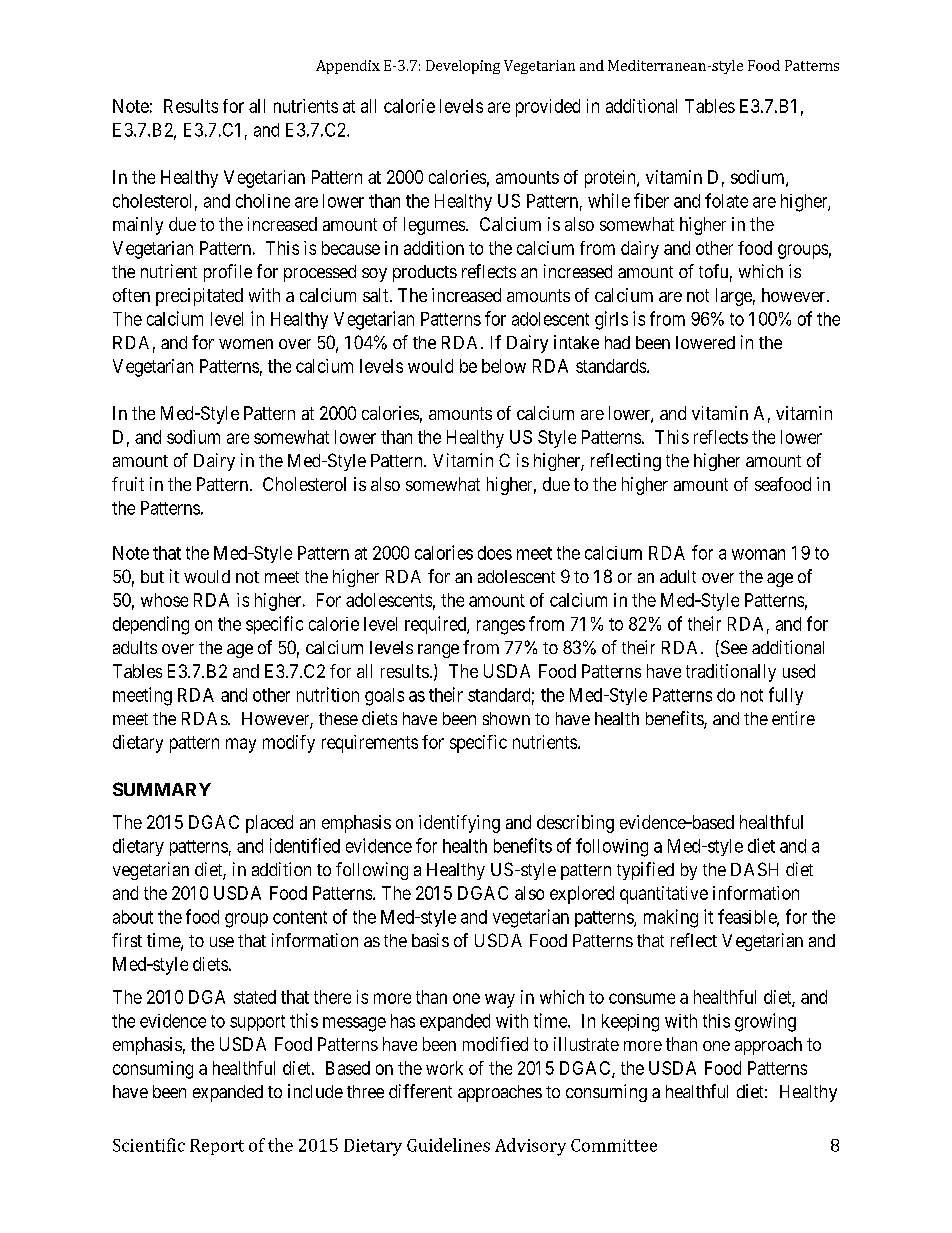 This screenshot has width=952, height=1233. Describe the element at coordinates (263, 201) in the screenshot. I see `choline` at that location.
